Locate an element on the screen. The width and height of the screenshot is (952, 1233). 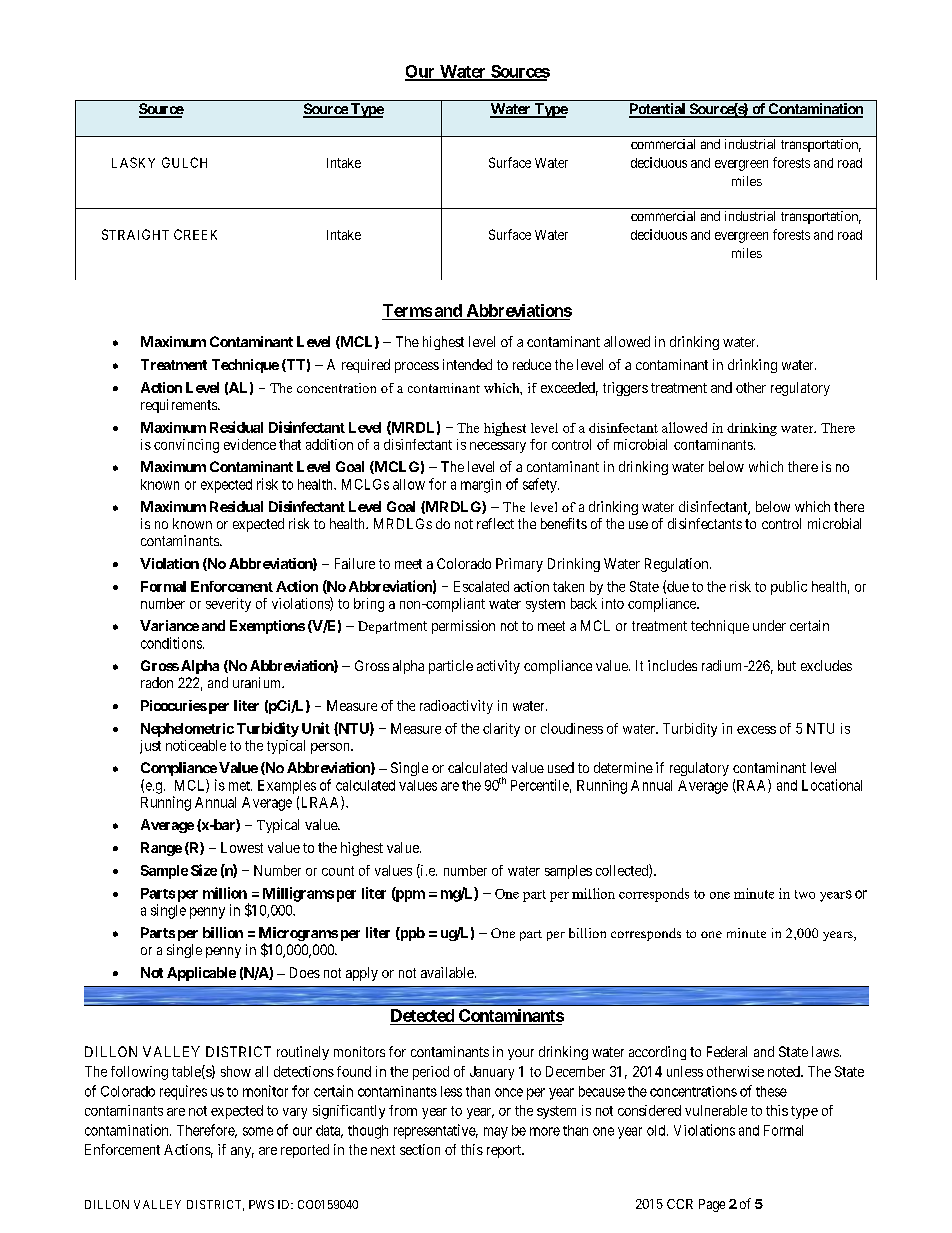
available is located at coordinates (448, 972).
